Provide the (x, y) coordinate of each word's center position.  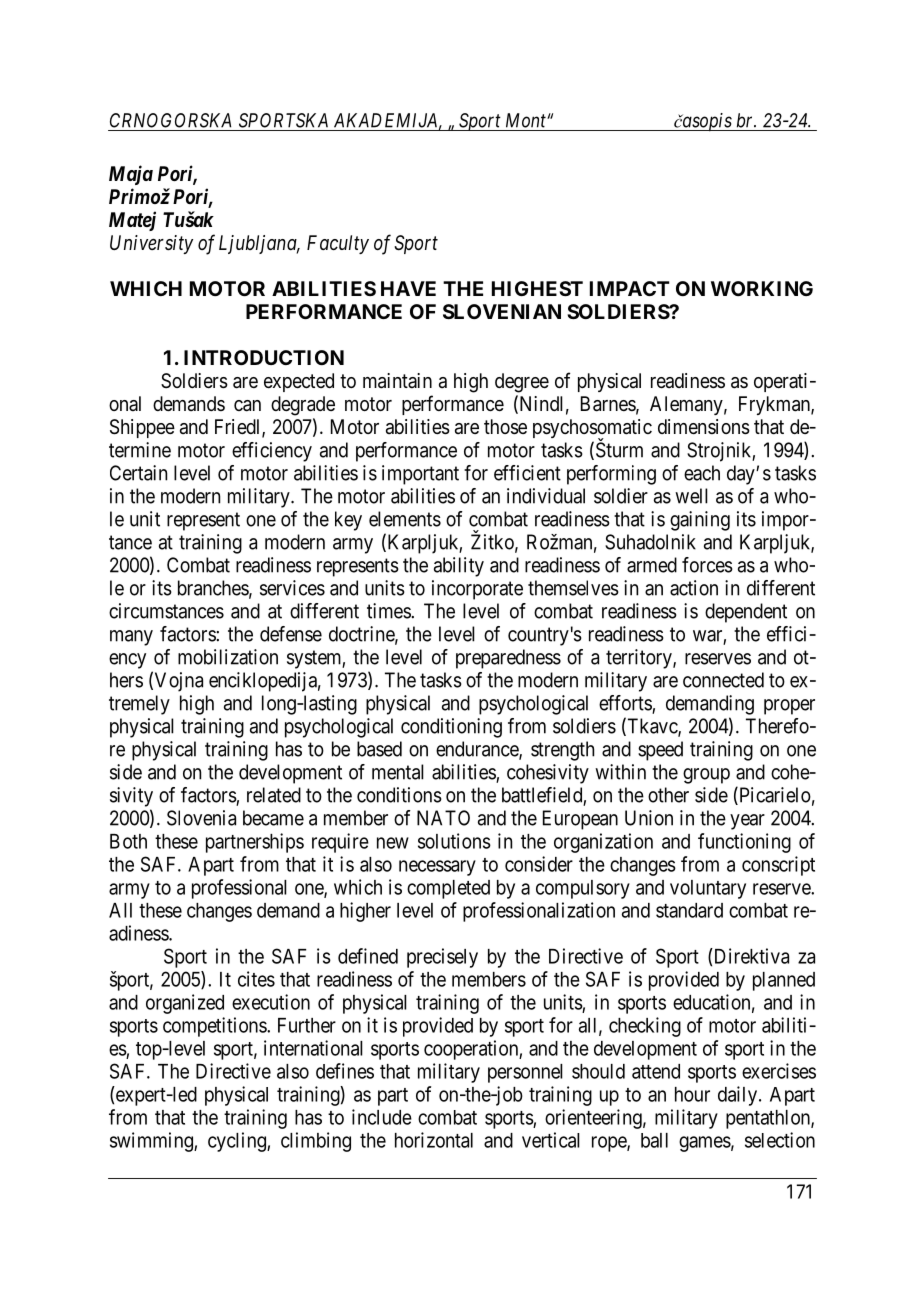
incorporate (477, 590)
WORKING (762, 288)
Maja (131, 175)
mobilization (228, 657)
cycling (238, 1142)
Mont (527, 120)
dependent (746, 613)
